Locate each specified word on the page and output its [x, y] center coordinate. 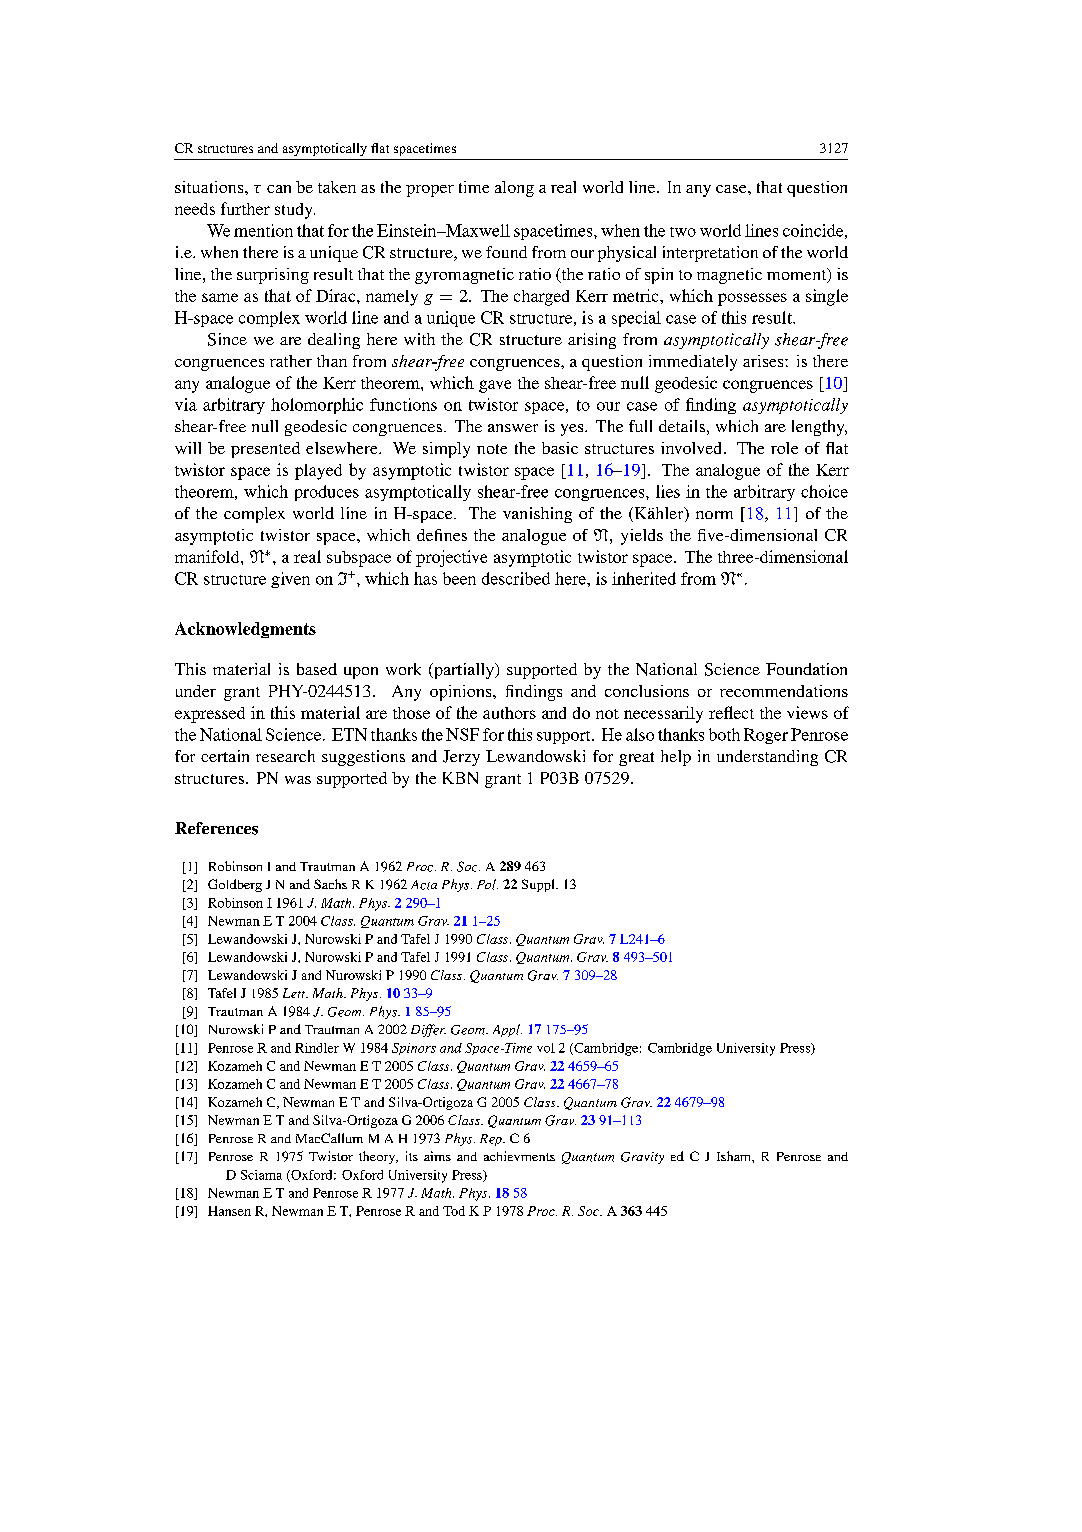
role [784, 448]
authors [509, 713]
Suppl [539, 885]
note [492, 449]
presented [265, 450]
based [317, 669]
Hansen [229, 1211]
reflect [731, 712]
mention [263, 230]
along [514, 189]
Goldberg [235, 885]
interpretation [710, 254]
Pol [487, 884]
